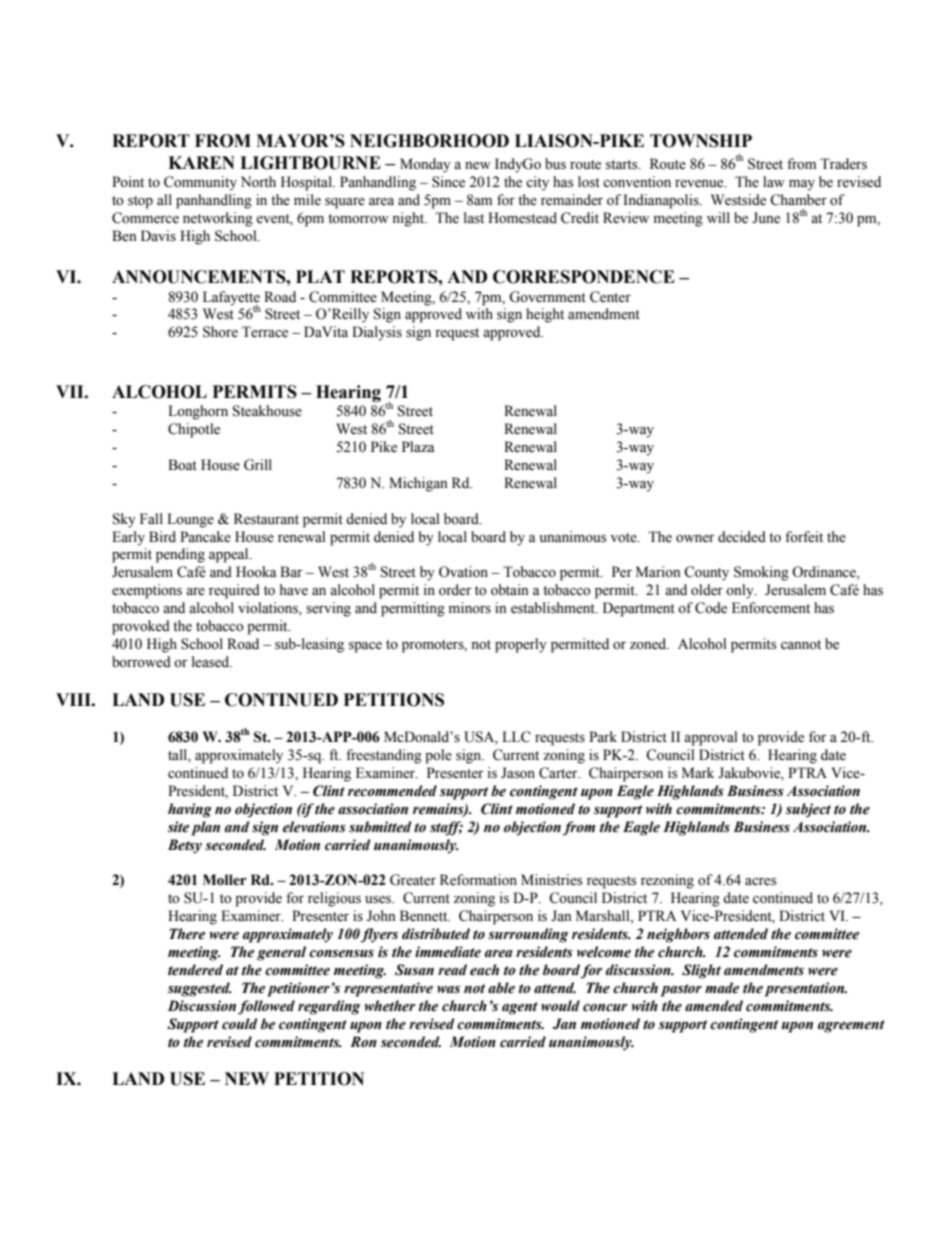 Image resolution: width=952 pixels, height=1233 pixels. What do you see at coordinates (774, 181) in the document?
I see `law` at bounding box center [774, 181].
